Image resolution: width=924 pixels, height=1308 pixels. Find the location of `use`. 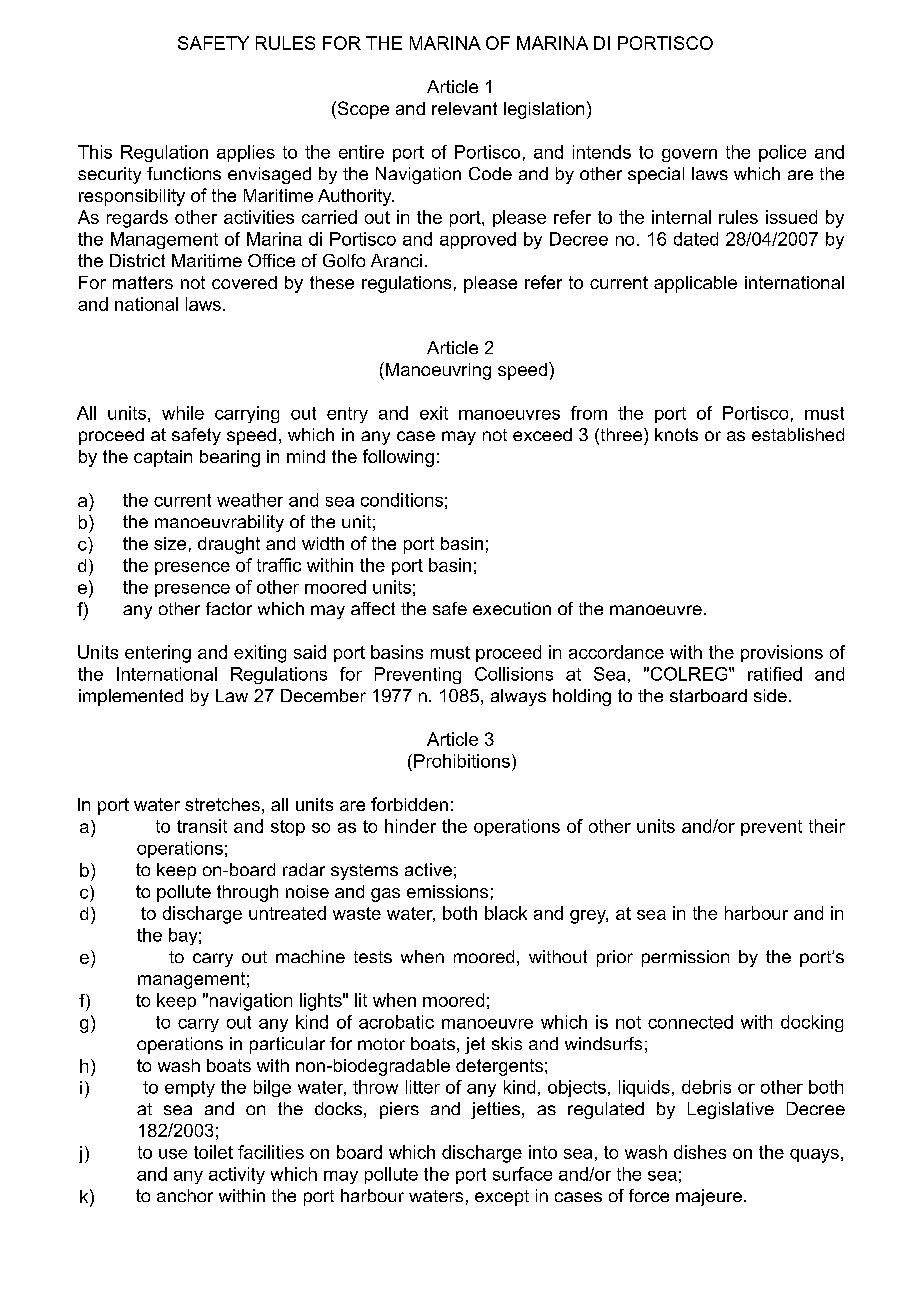

use is located at coordinates (173, 1154).
